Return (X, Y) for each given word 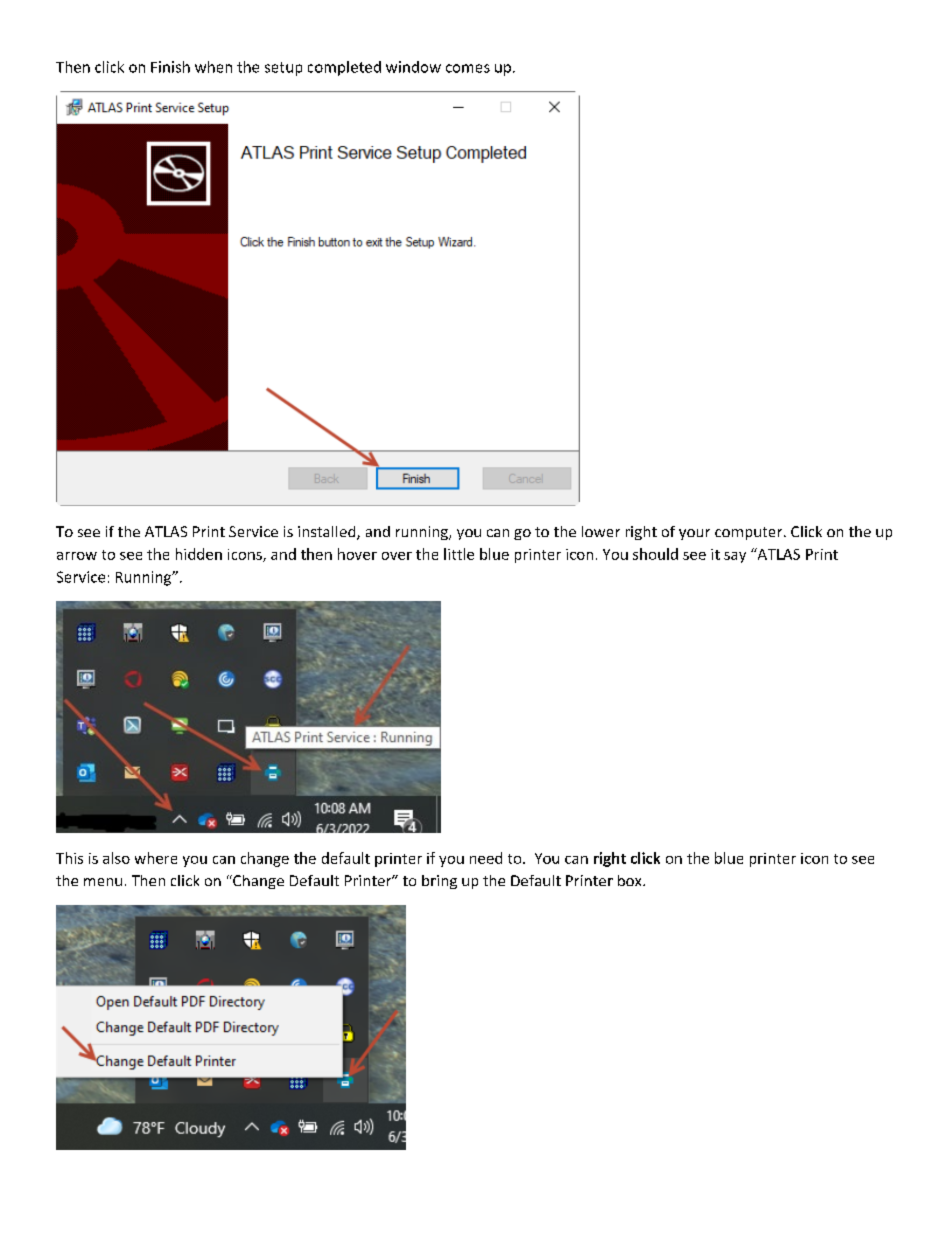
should (655, 554)
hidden (199, 554)
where (156, 858)
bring (439, 882)
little (459, 554)
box (631, 880)
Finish (170, 67)
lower (601, 531)
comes (468, 68)
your (694, 534)
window (413, 67)
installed (328, 533)
